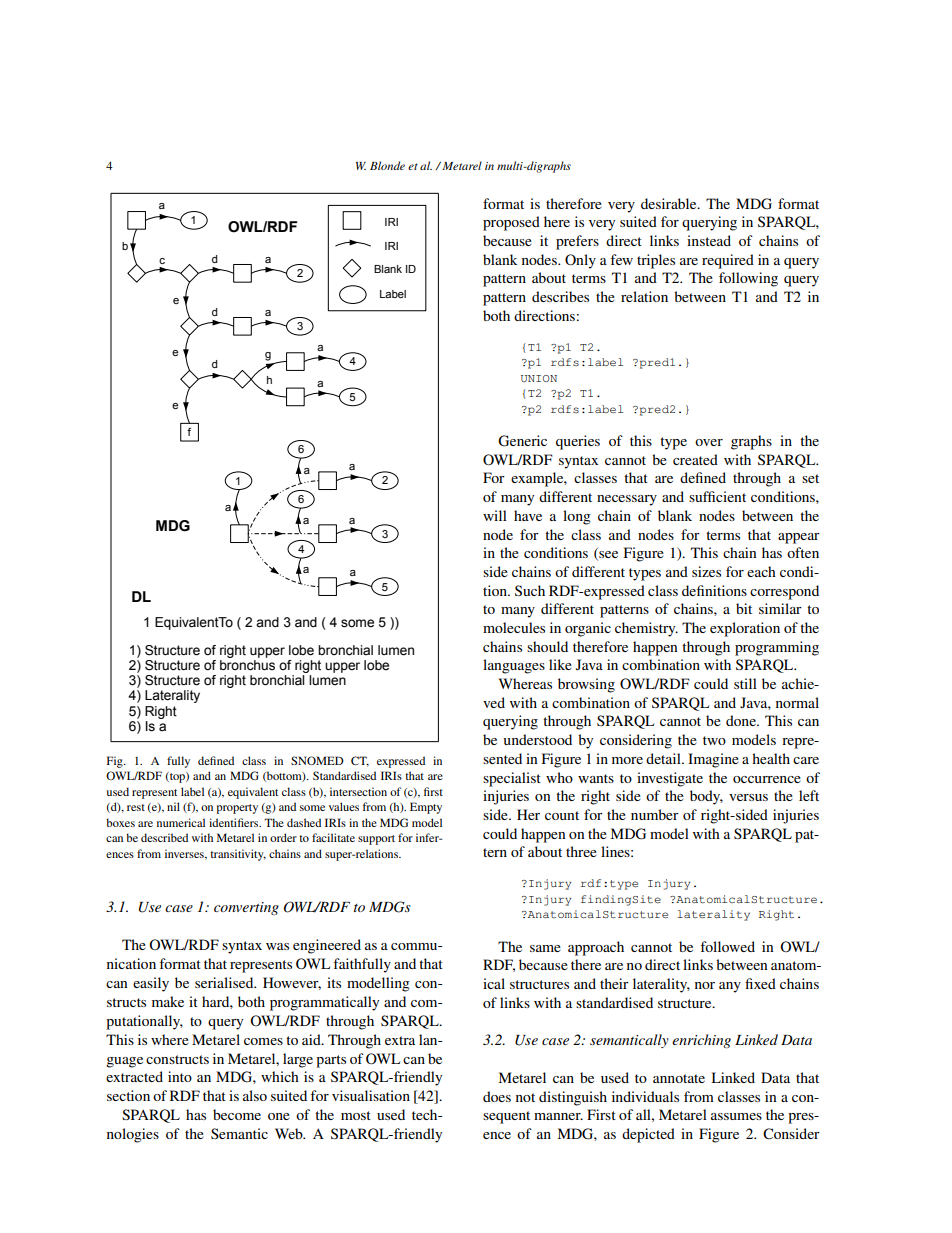 This page has width=952, height=1233. What do you see at coordinates (709, 442) in the page?
I see `over` at bounding box center [709, 442].
